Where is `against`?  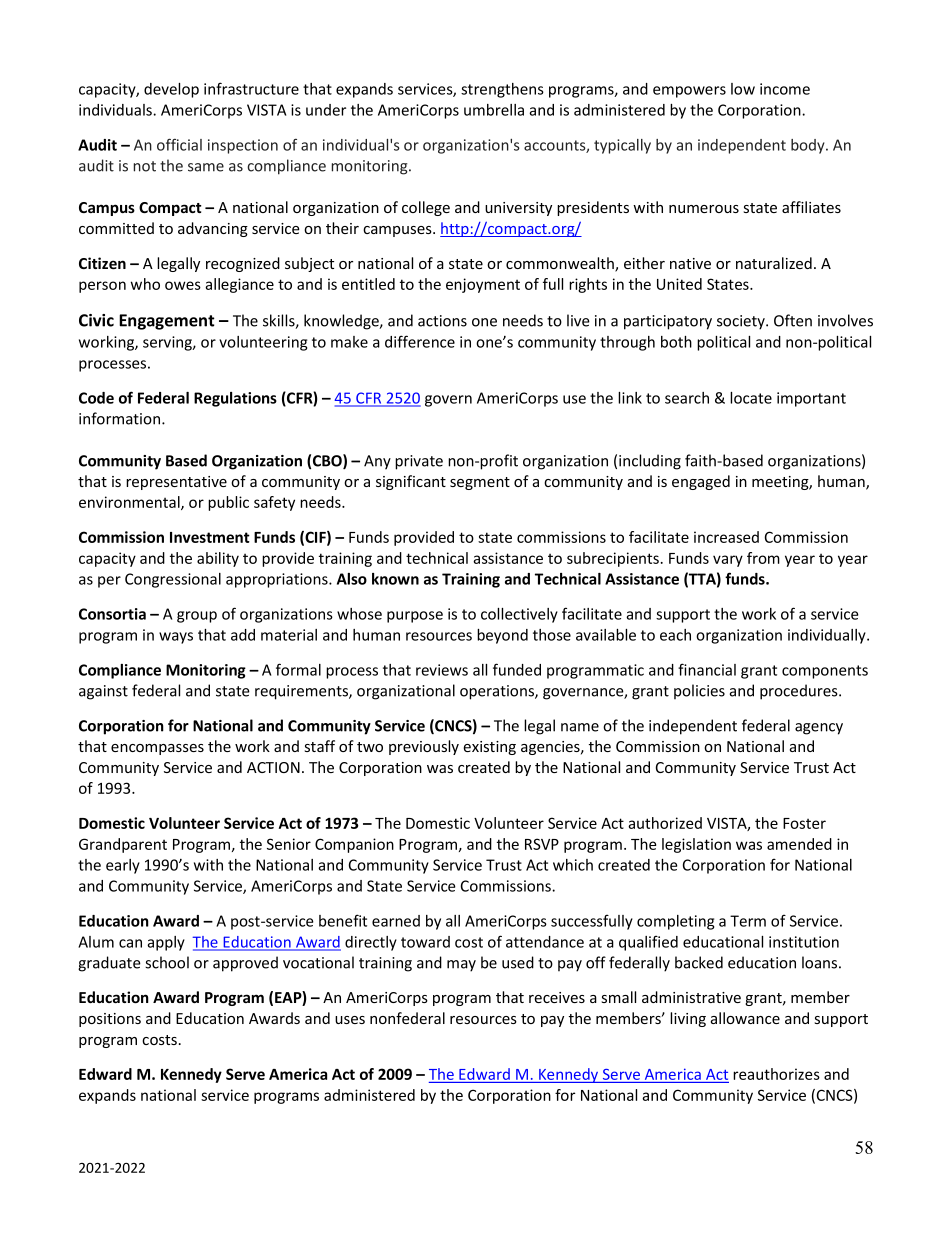 against is located at coordinates (103, 692).
